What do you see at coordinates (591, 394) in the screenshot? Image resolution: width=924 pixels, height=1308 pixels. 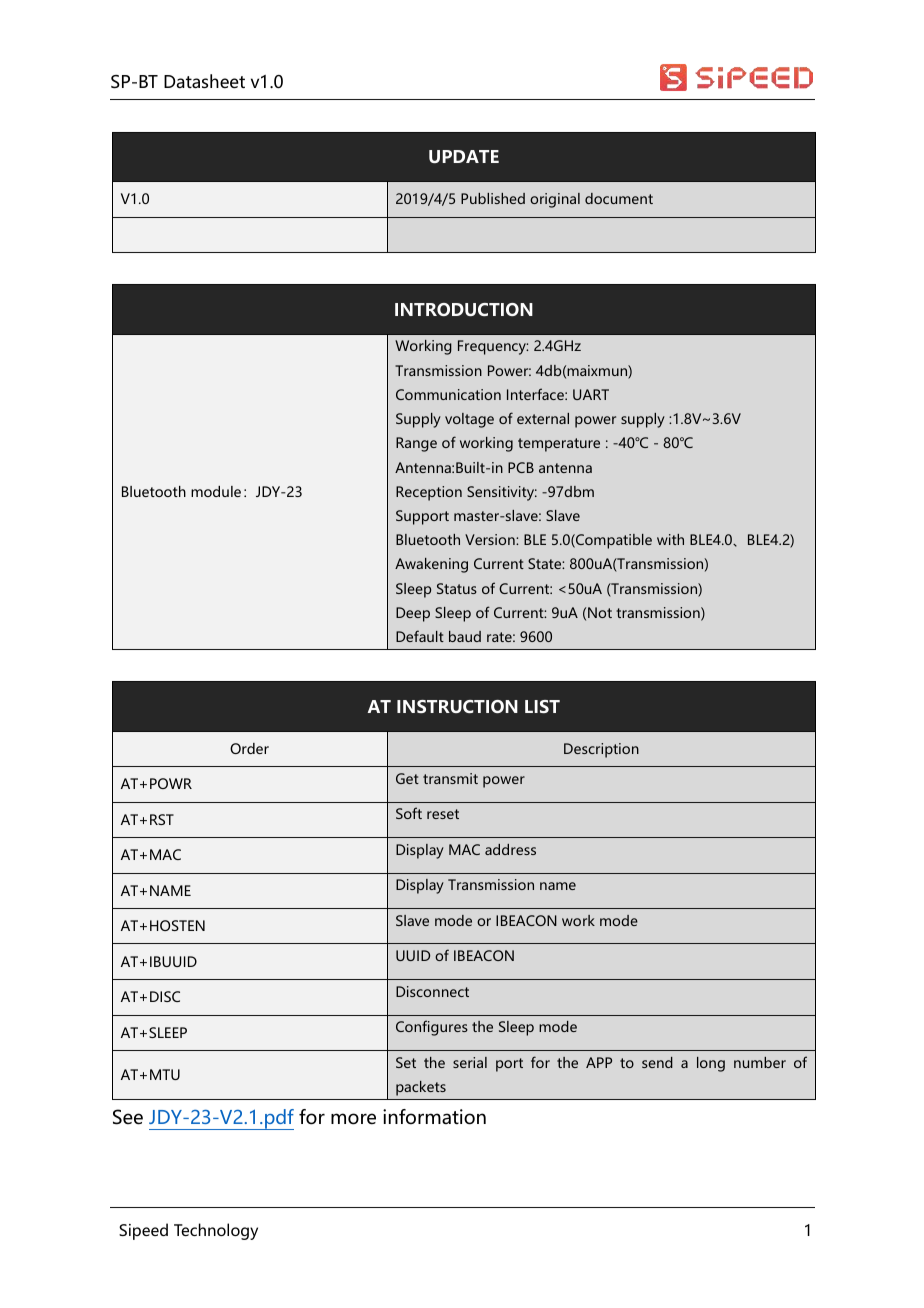 I see `UART` at bounding box center [591, 394].
